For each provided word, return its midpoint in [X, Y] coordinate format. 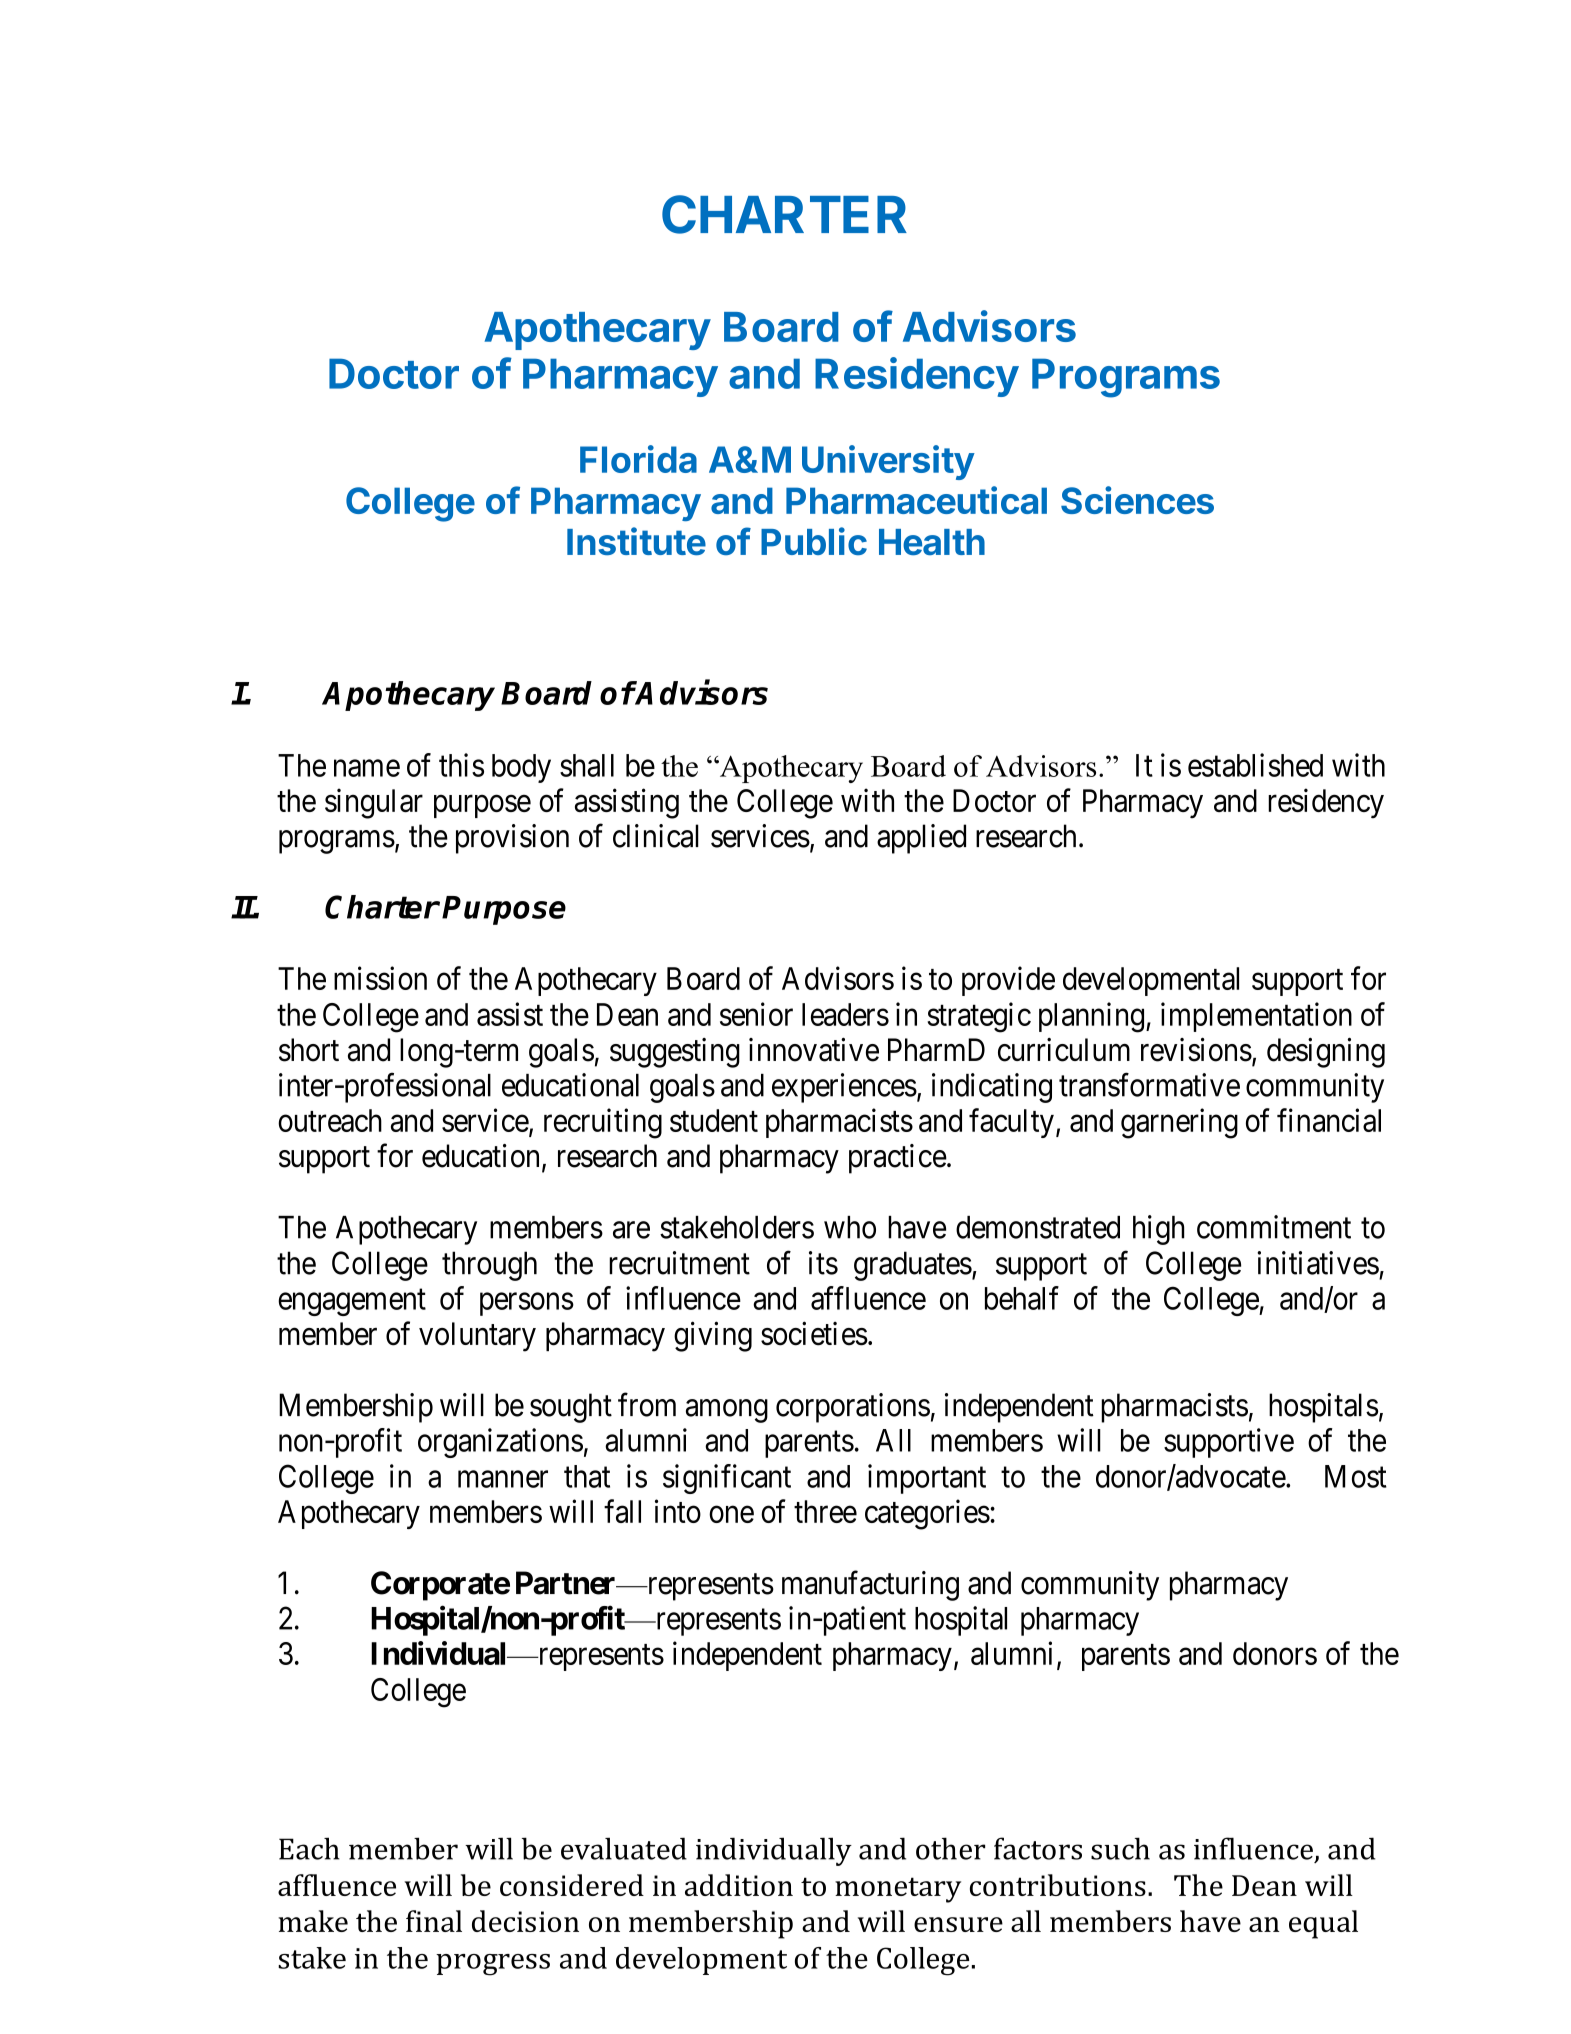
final [434, 1921]
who [850, 1227]
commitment [1274, 1227]
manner [503, 1479]
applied [921, 839]
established [1255, 765]
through [489, 1266]
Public [814, 541]
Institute [636, 541]
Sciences [1137, 500]
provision [512, 839]
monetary [898, 1890]
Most [1356, 1476]
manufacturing [870, 1586]
